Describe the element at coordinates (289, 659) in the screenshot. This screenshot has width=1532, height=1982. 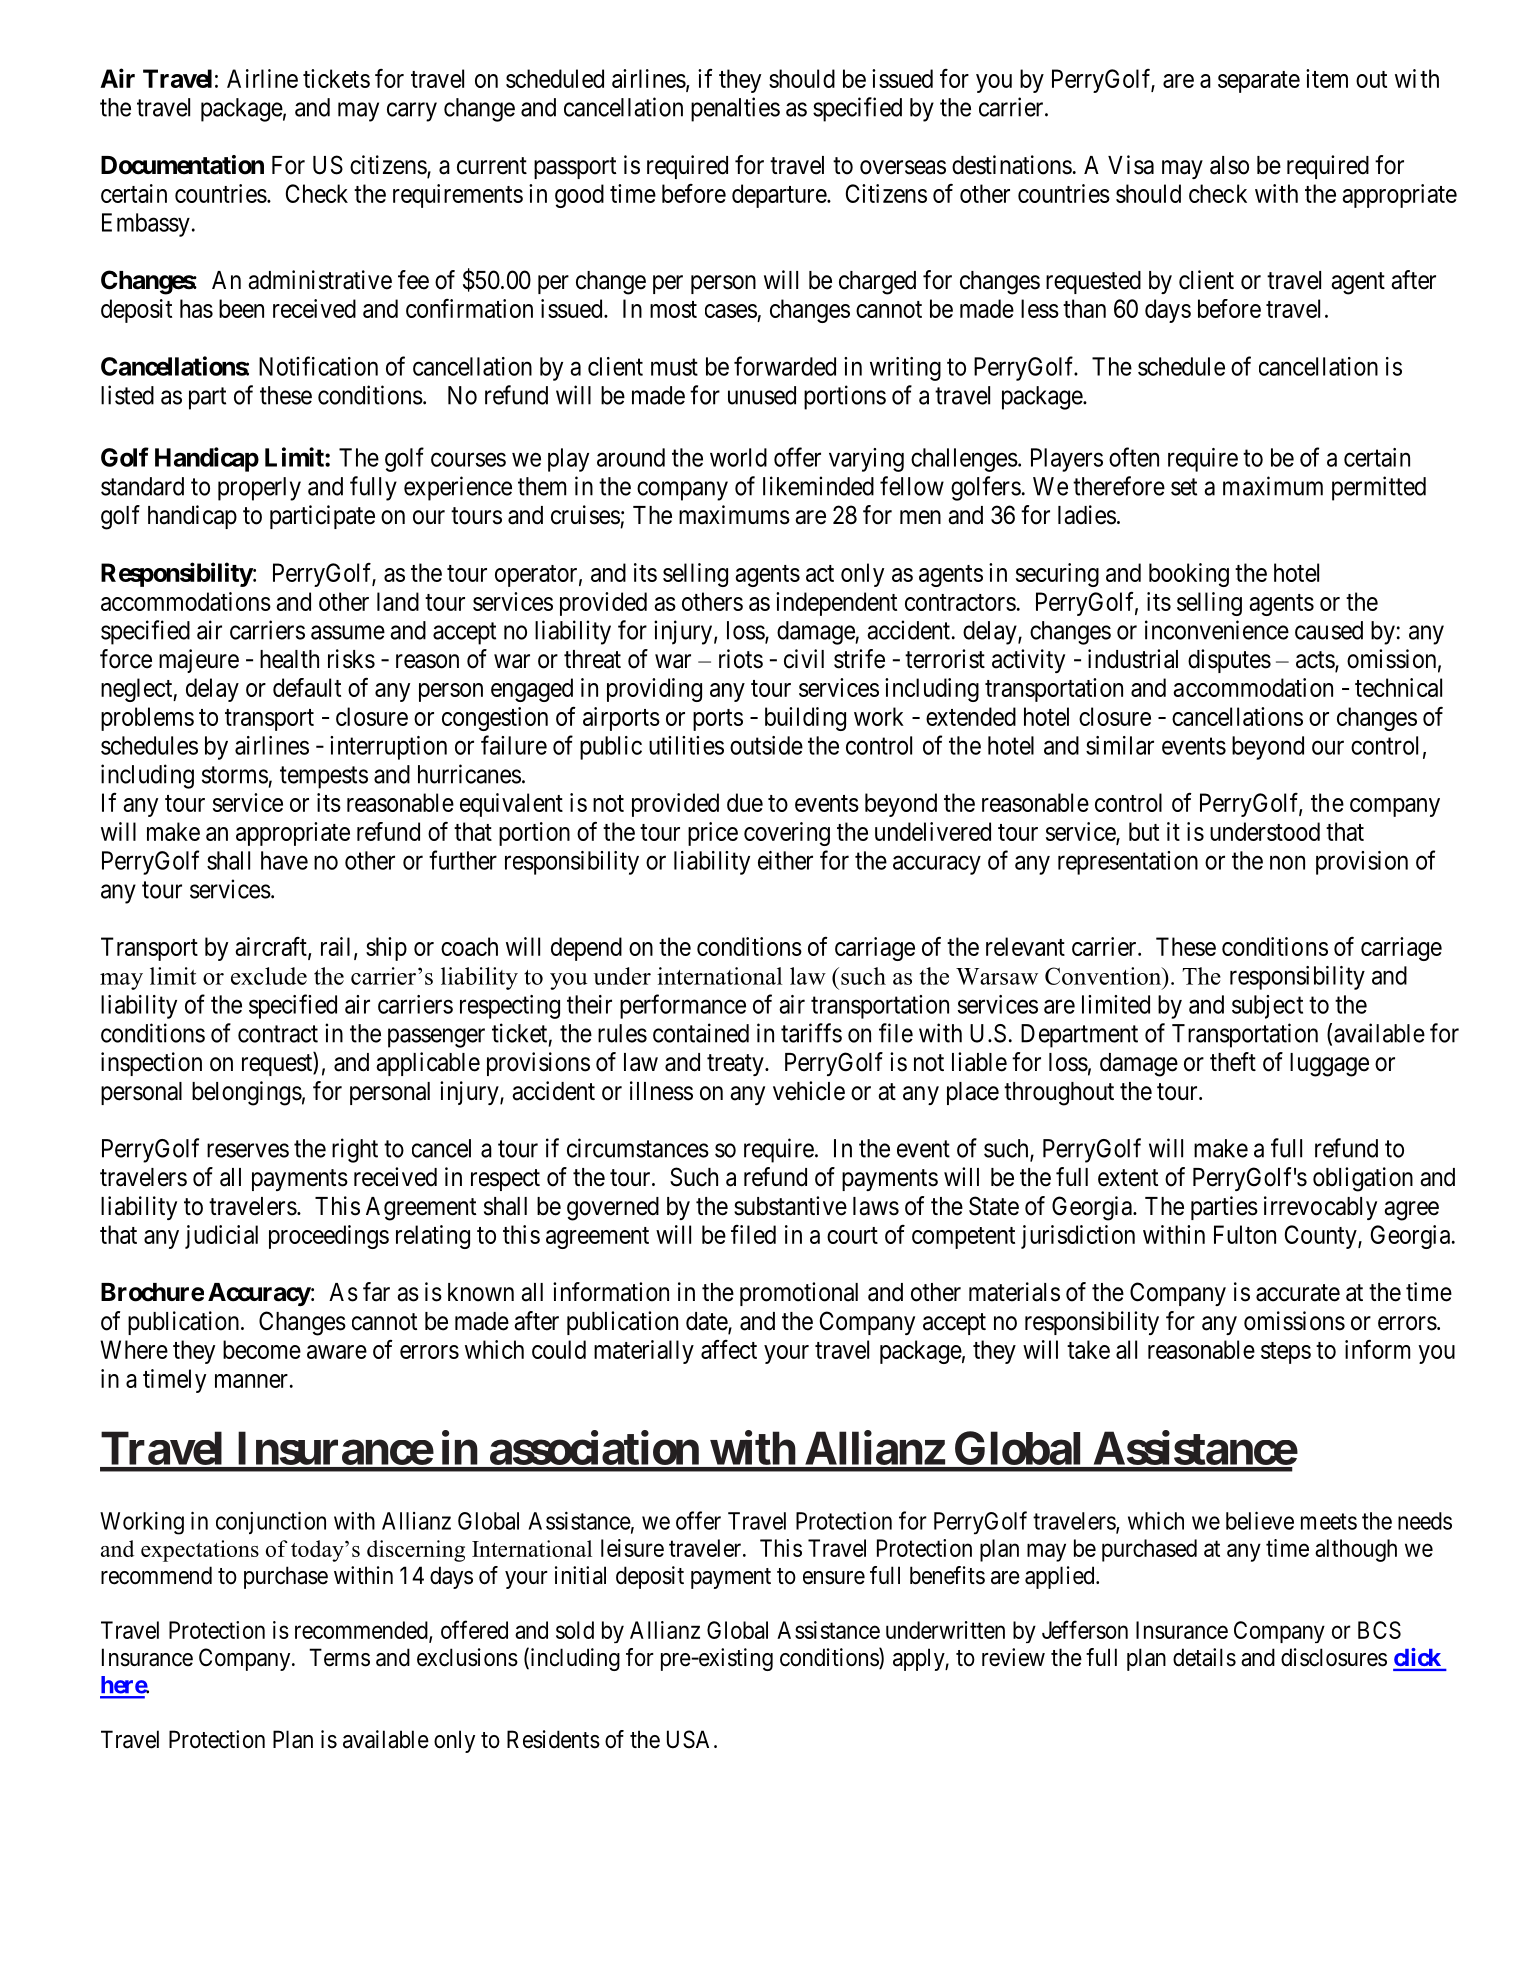
I see `health` at that location.
